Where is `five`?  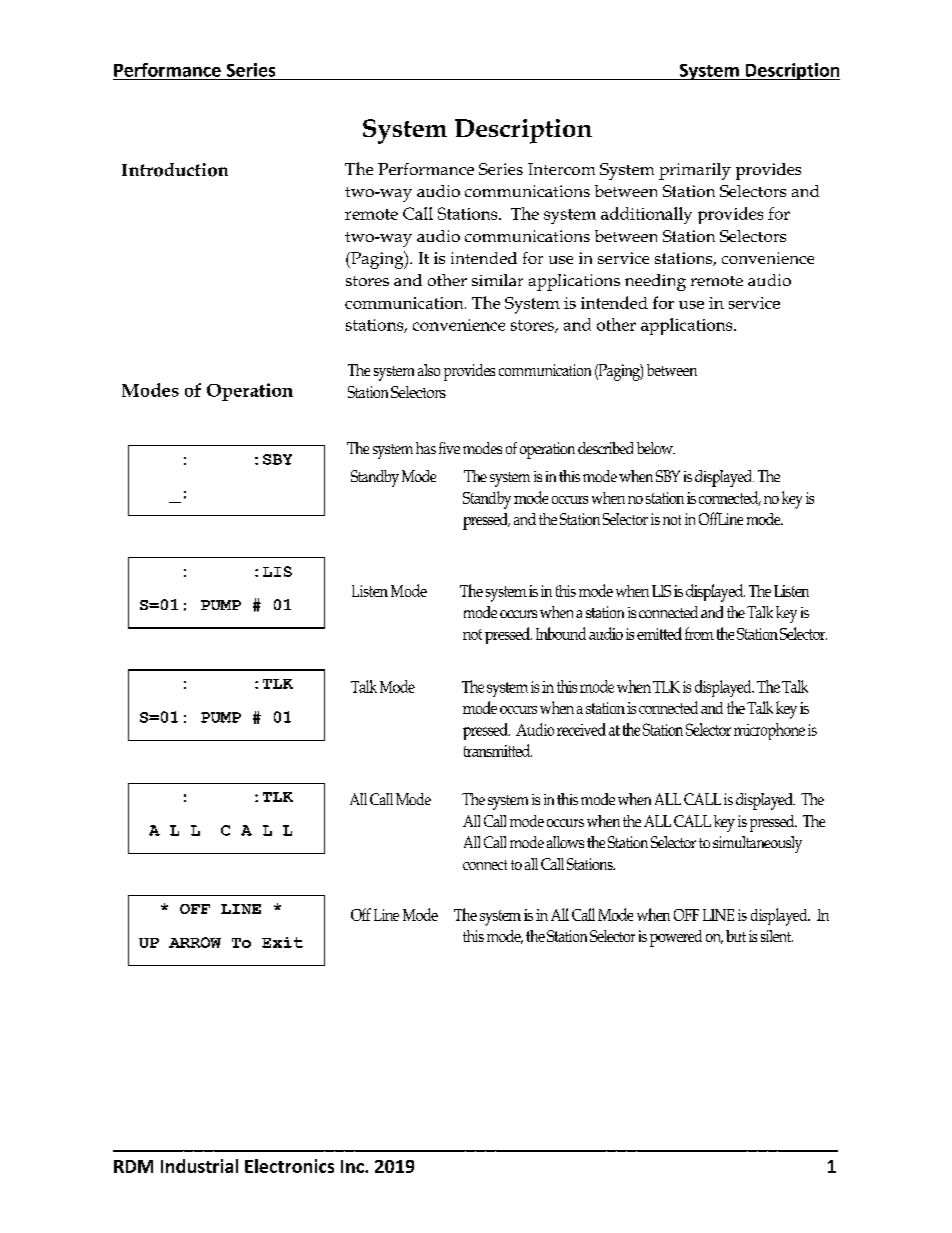
five is located at coordinates (449, 448).
